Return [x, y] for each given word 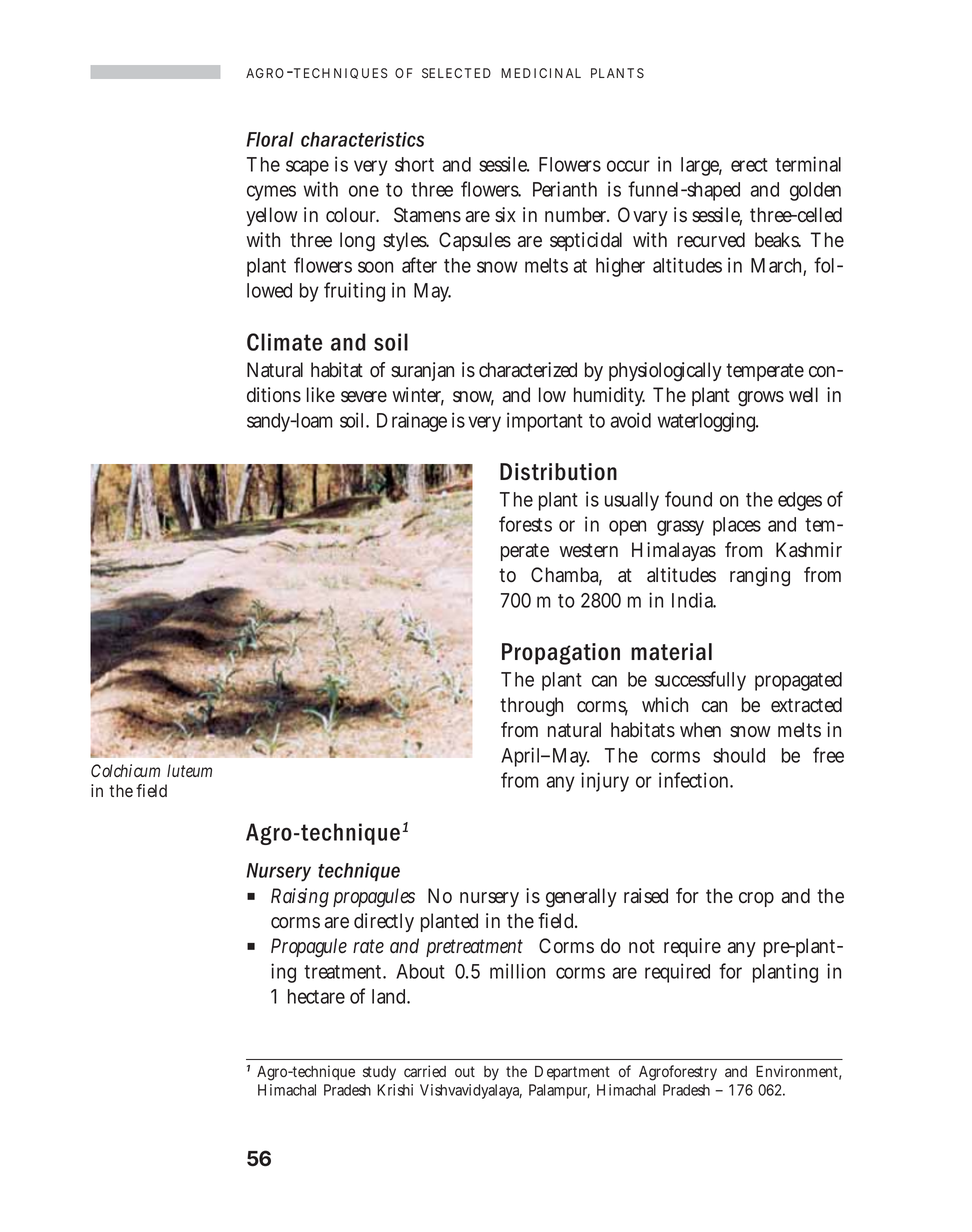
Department [572, 1073]
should [739, 755]
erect [749, 165]
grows [761, 399]
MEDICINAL [541, 73]
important [545, 422]
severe [364, 397]
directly [384, 922]
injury [605, 782]
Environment [798, 1072]
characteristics [362, 139]
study [379, 1073]
